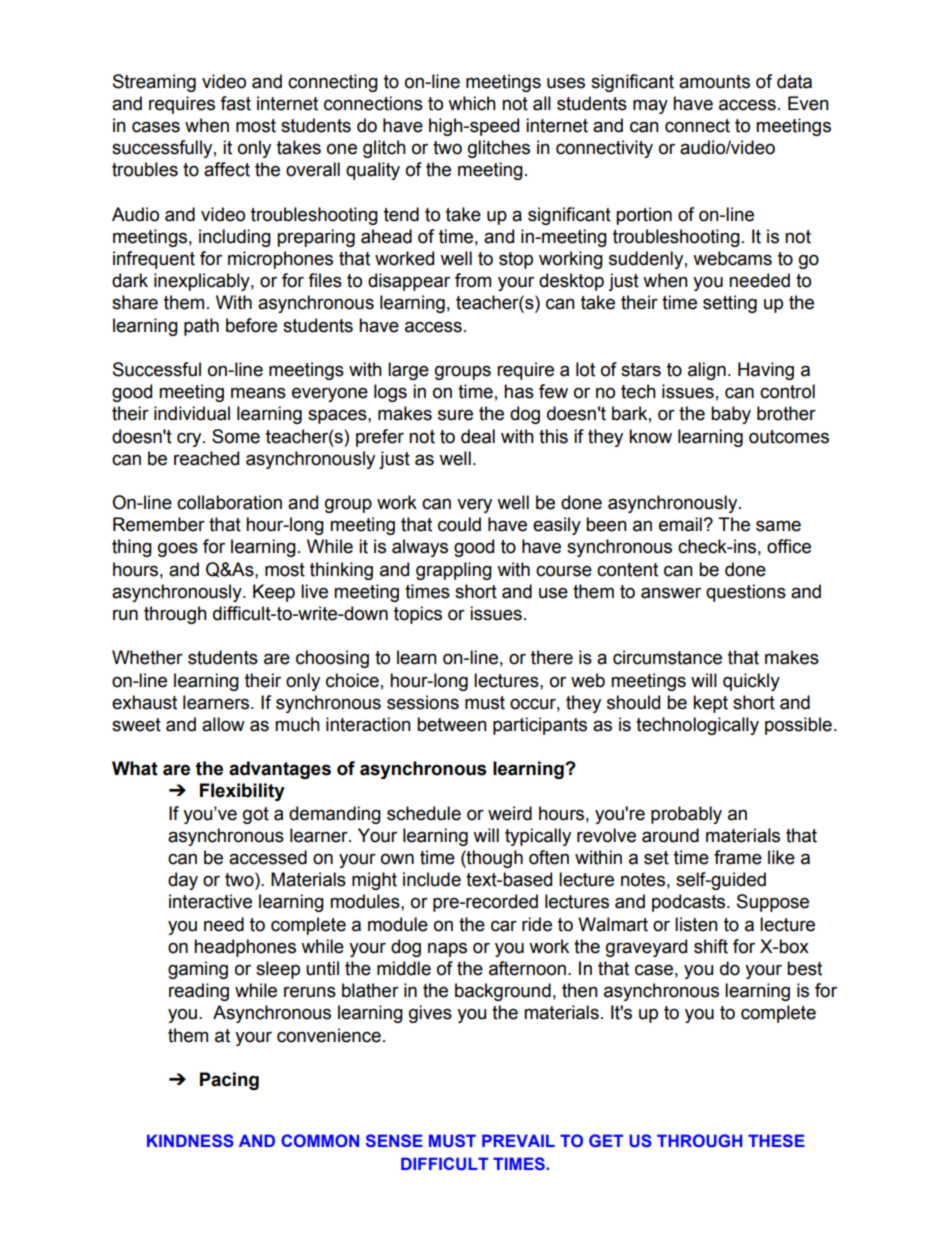 Image resolution: width=952 pixels, height=1233 pixels. I want to click on questions, so click(746, 593).
